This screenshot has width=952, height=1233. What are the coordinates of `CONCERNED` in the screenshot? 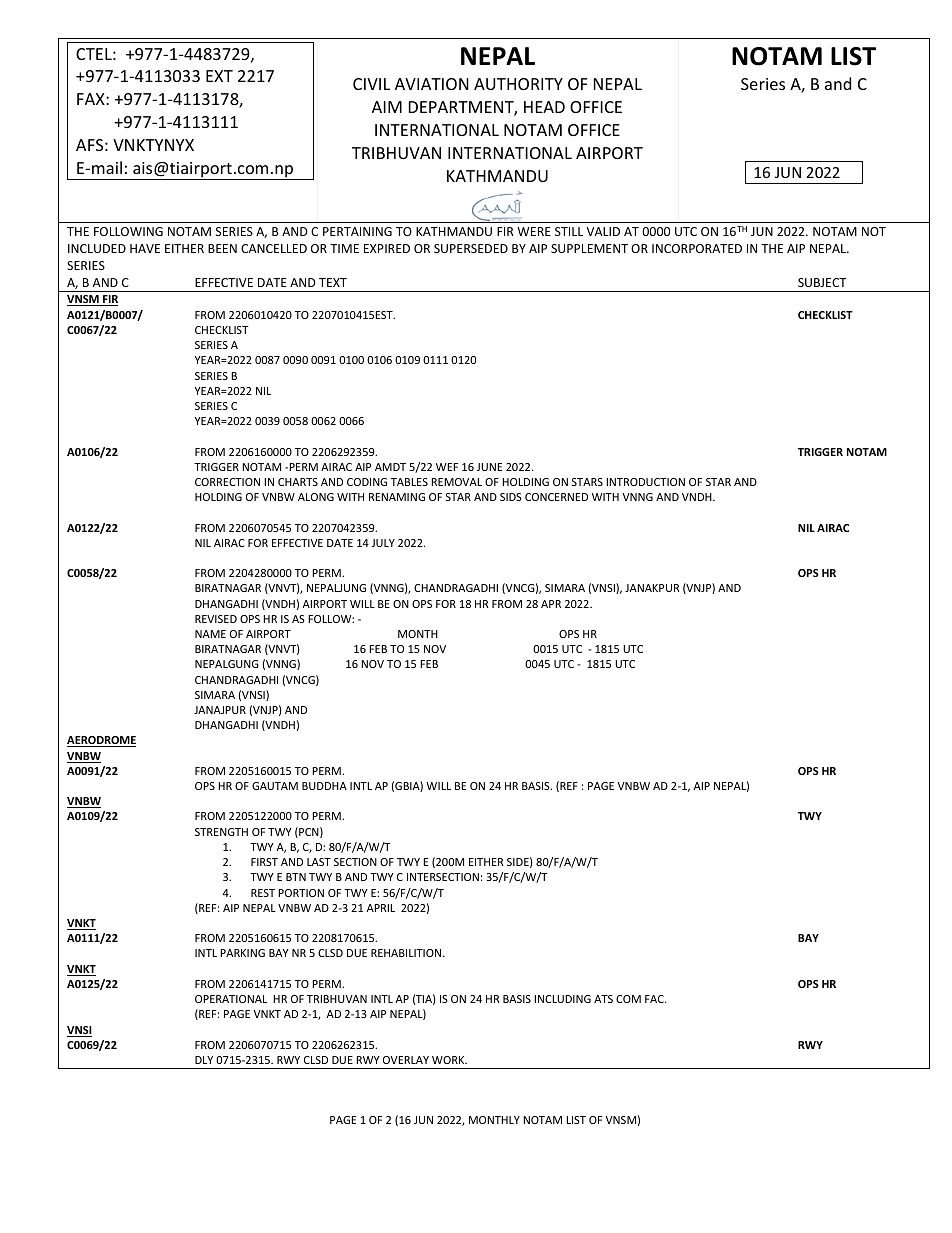 It's located at (556, 497).
